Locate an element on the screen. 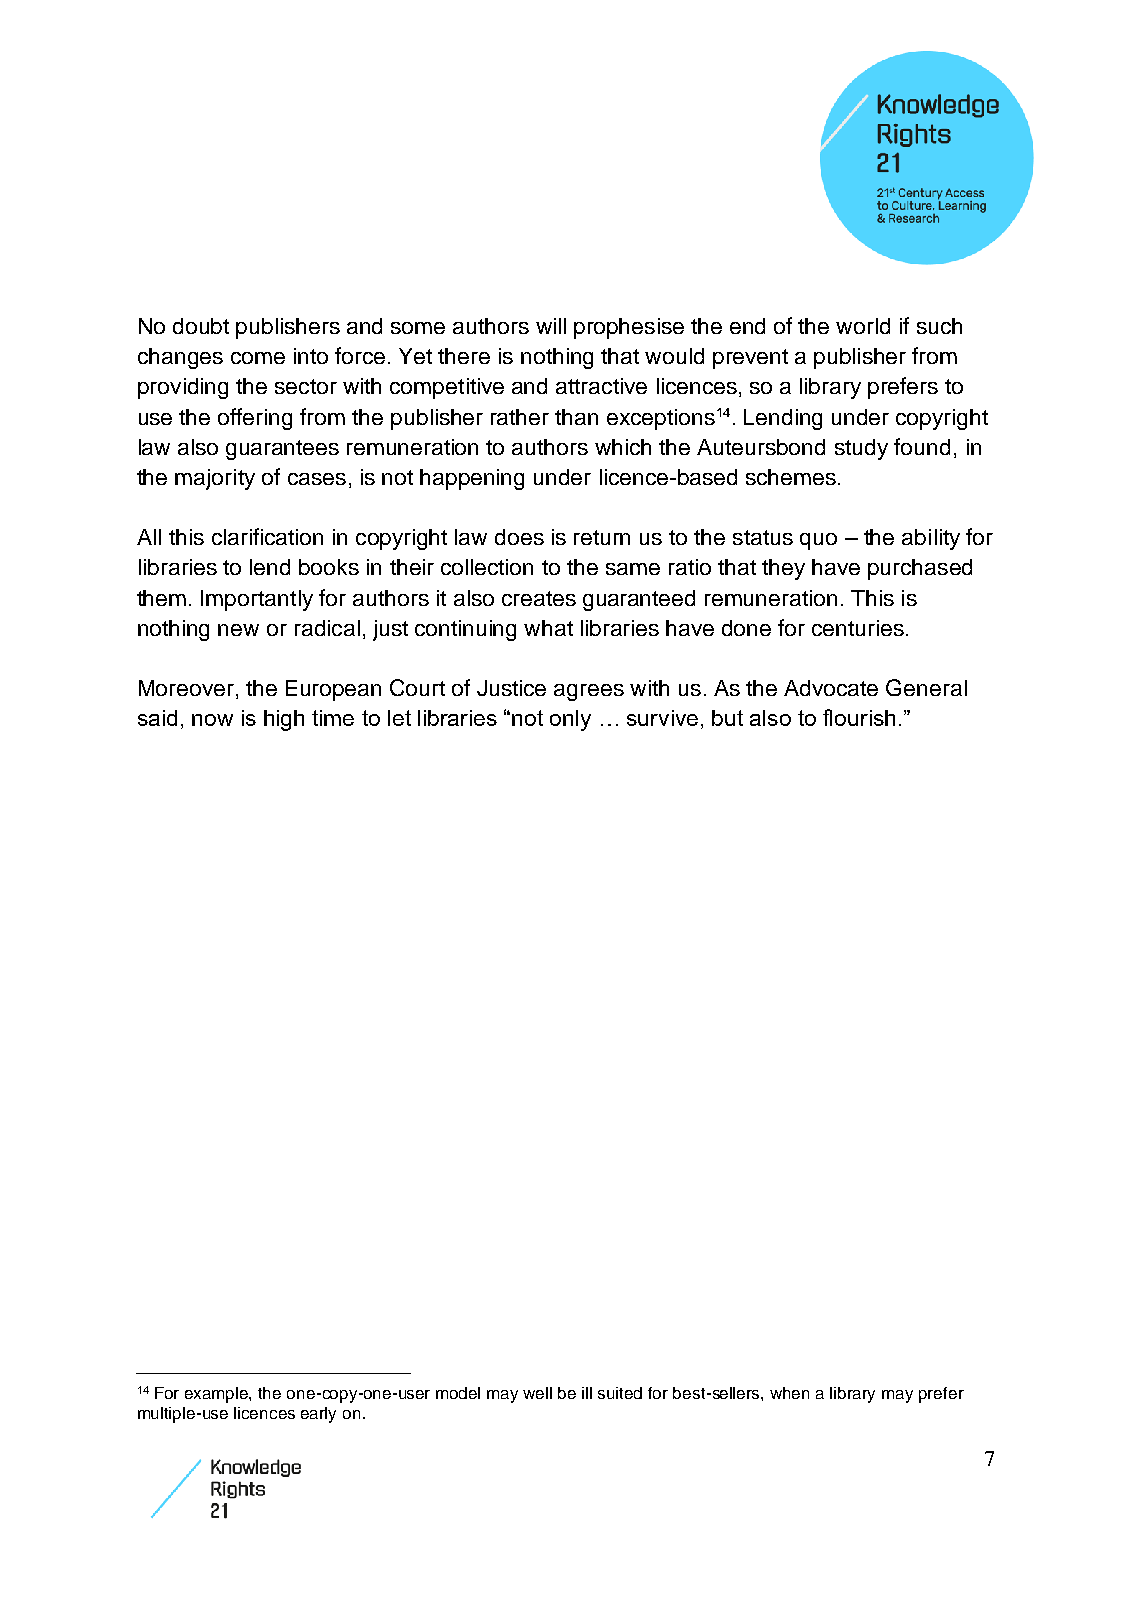 The height and width of the screenshot is (1601, 1132). only is located at coordinates (570, 720).
